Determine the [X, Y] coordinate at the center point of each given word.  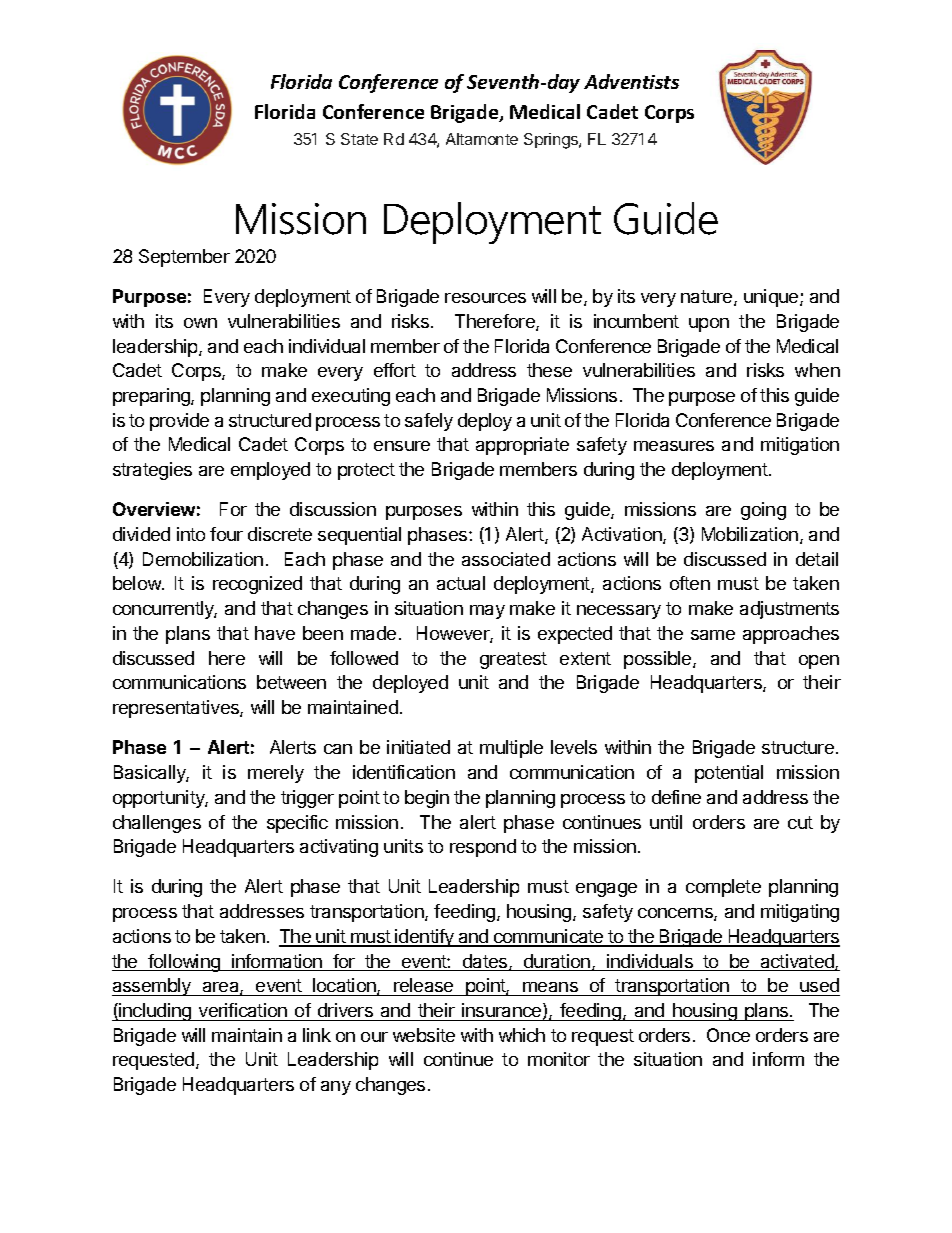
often [690, 583]
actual [461, 583]
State [359, 139]
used [819, 985]
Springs [552, 141]
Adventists [631, 81]
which [522, 1035]
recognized [257, 585]
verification [243, 1010]
